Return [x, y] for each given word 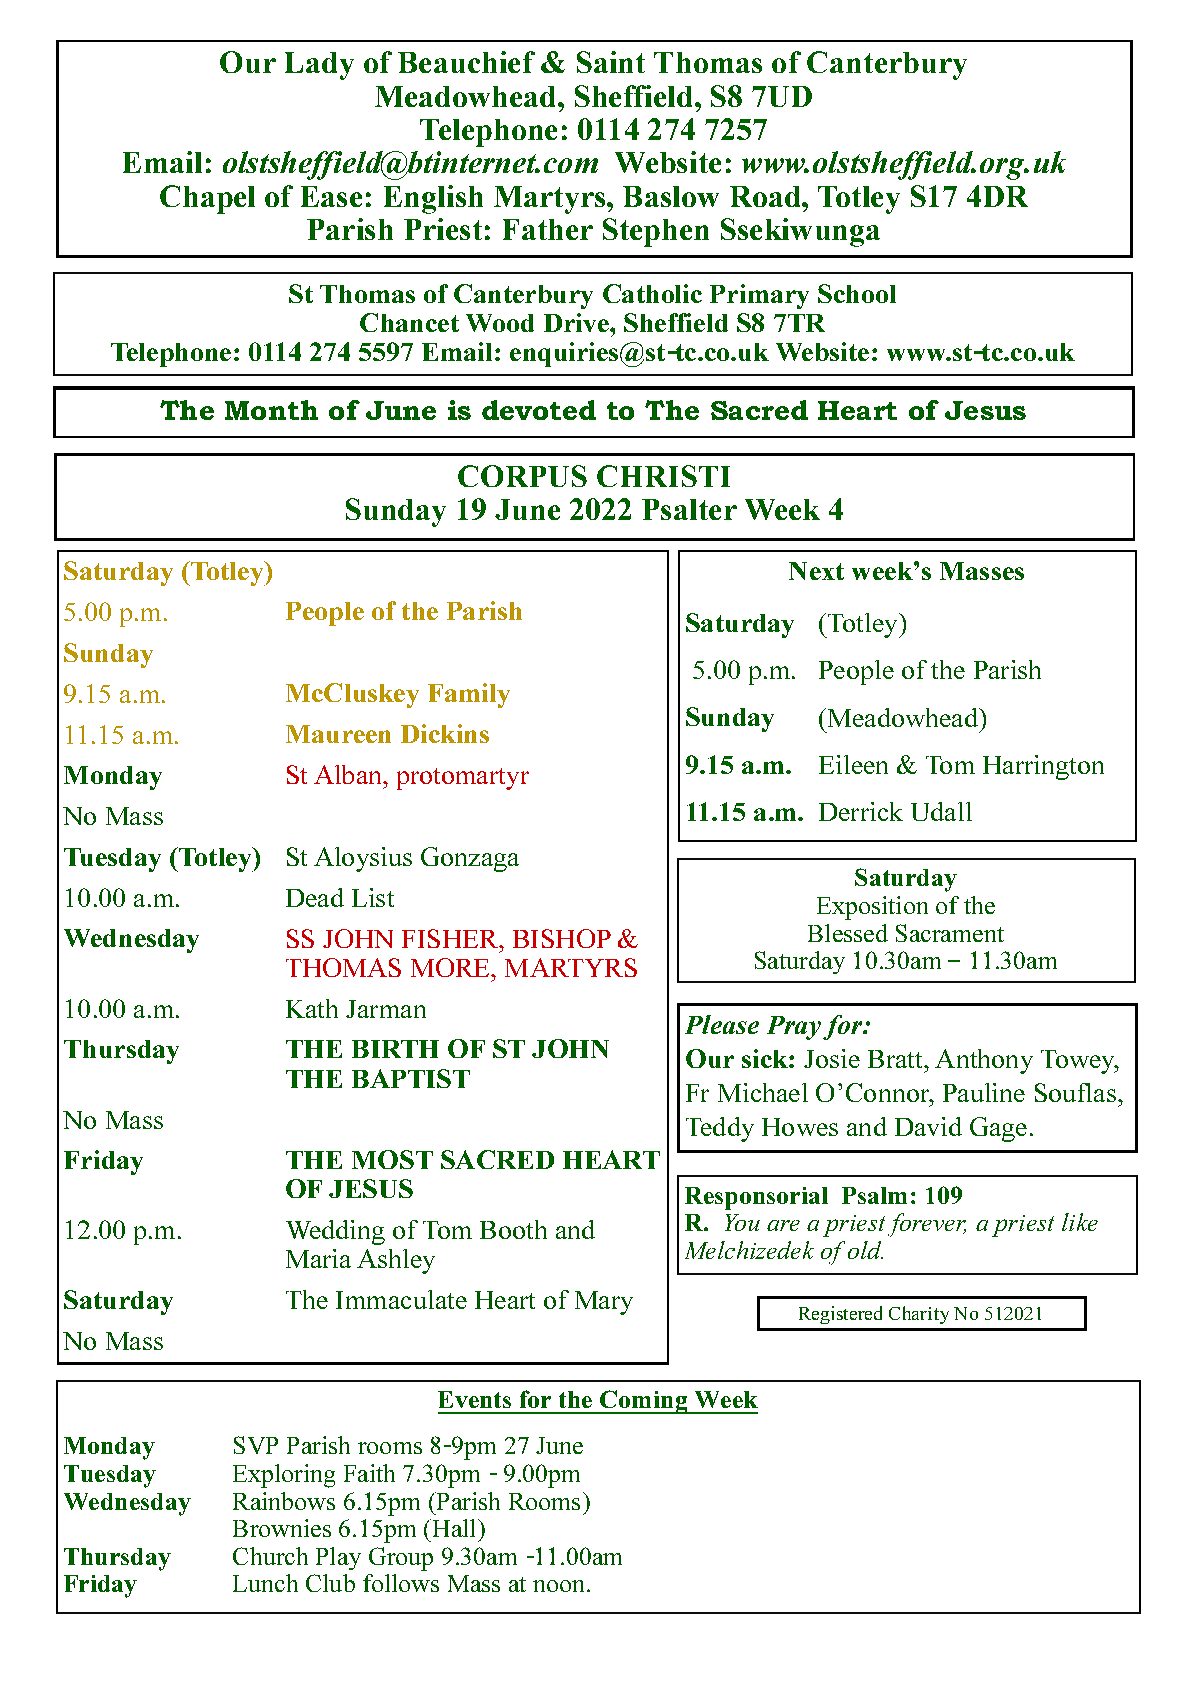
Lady [319, 66]
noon [560, 1586]
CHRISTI [663, 476]
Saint [611, 62]
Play [338, 1558]
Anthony [984, 1061]
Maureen [338, 734]
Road [766, 196]
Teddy [720, 1129]
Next [816, 571]
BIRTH [395, 1049]
